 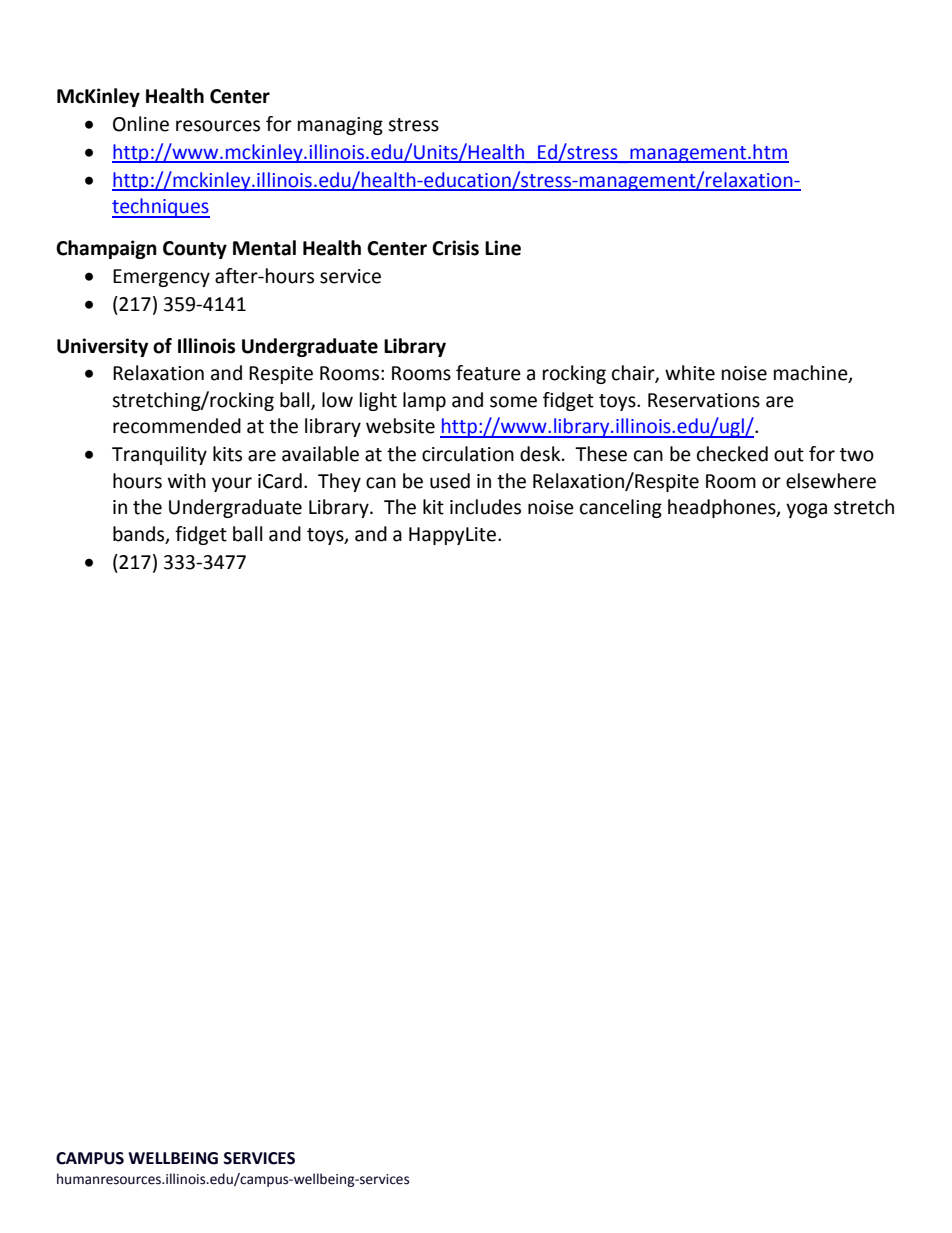 What do you see at coordinates (340, 126) in the screenshot?
I see `managing` at bounding box center [340, 126].
